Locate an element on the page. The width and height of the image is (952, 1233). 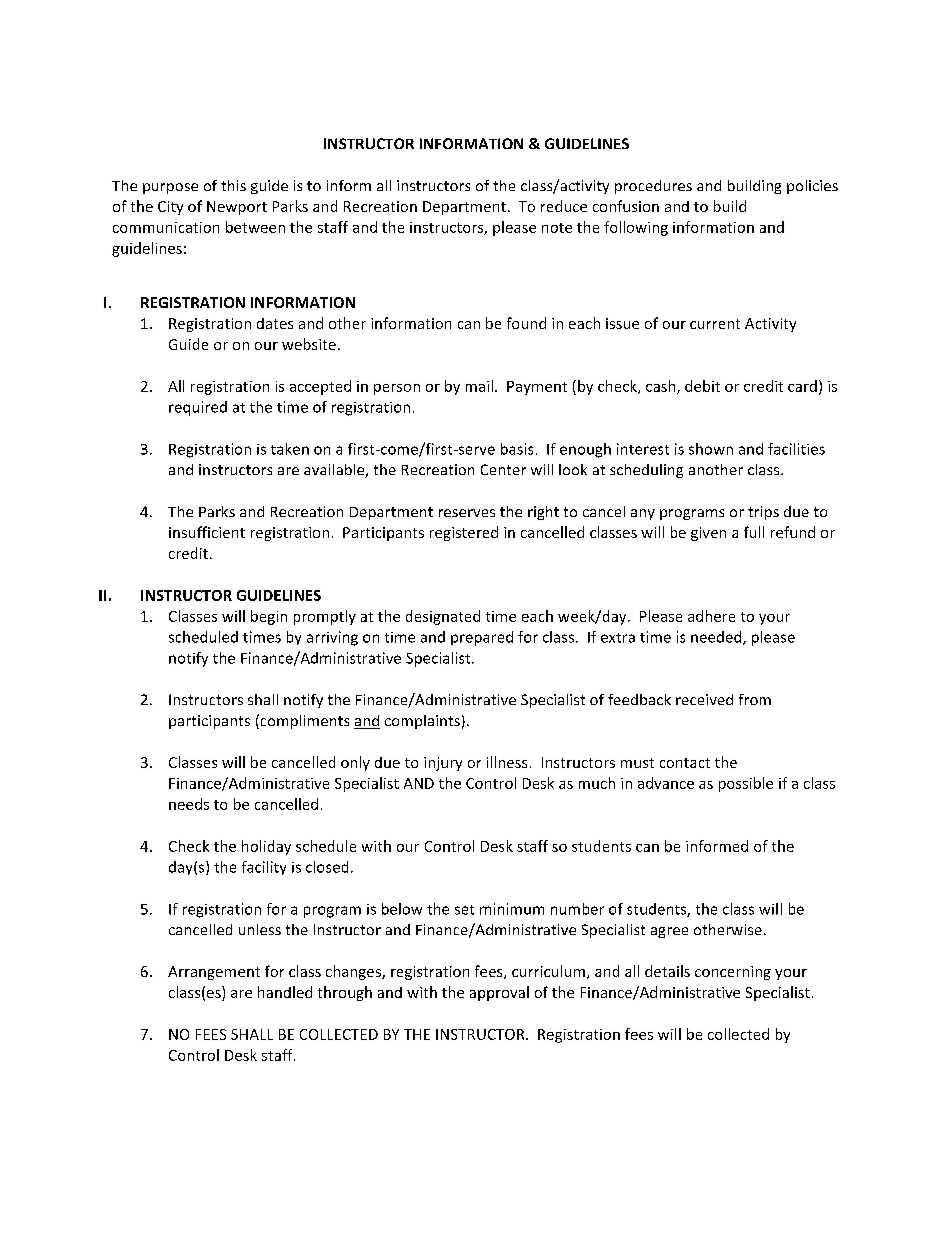
shown is located at coordinates (711, 449).
